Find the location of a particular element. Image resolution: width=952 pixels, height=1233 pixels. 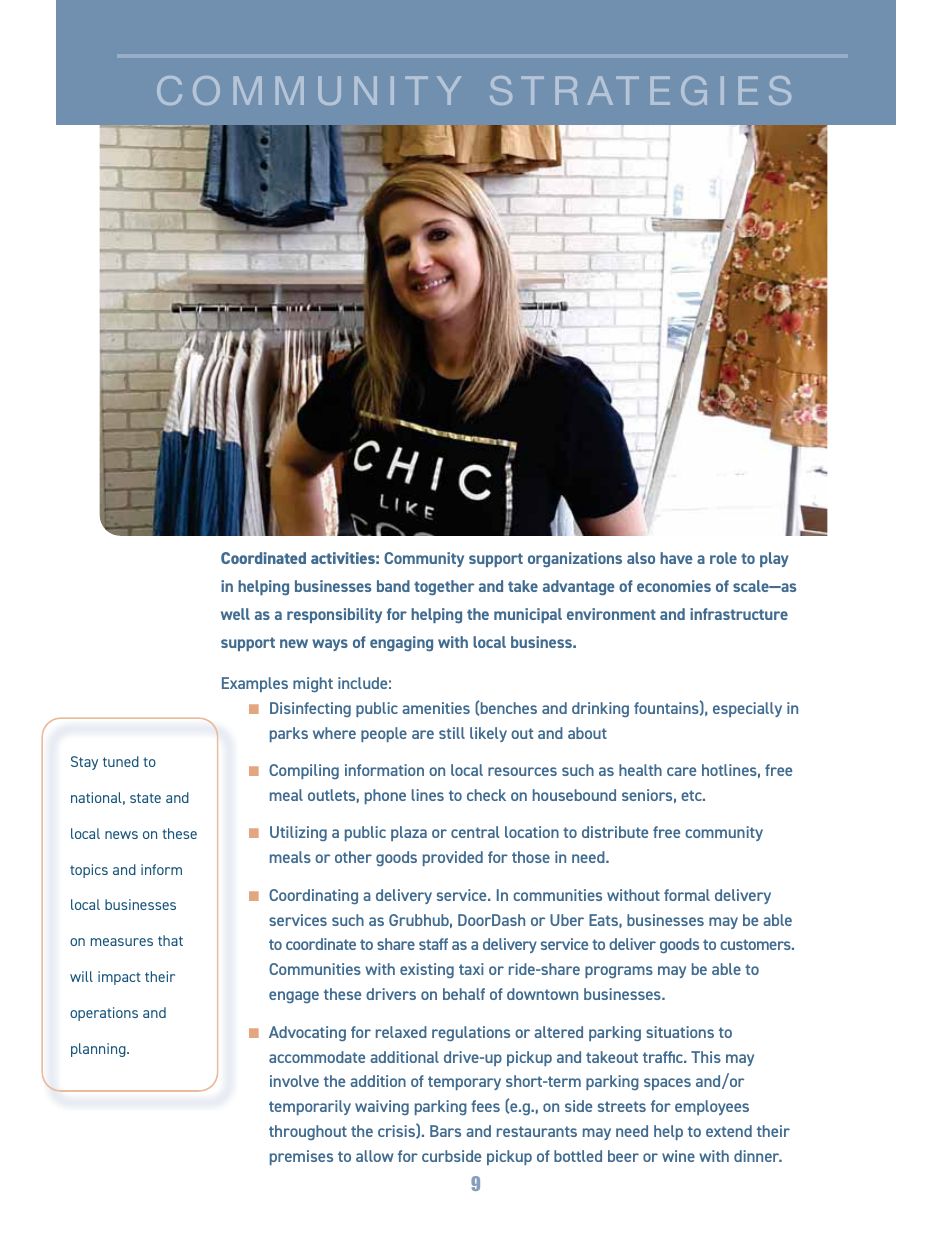

those is located at coordinates (531, 857).
